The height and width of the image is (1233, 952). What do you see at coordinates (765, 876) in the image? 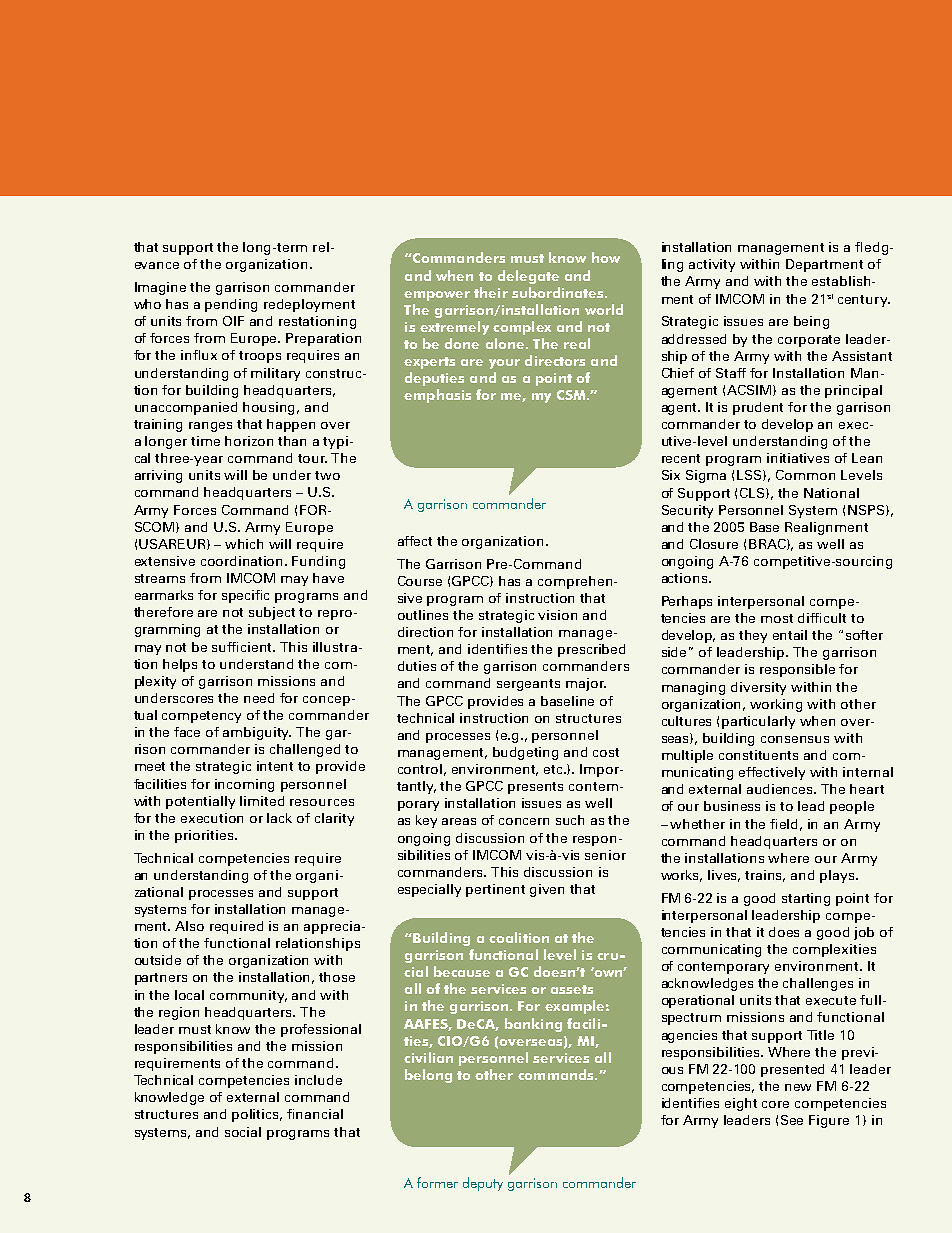
I see `trains` at bounding box center [765, 876].
